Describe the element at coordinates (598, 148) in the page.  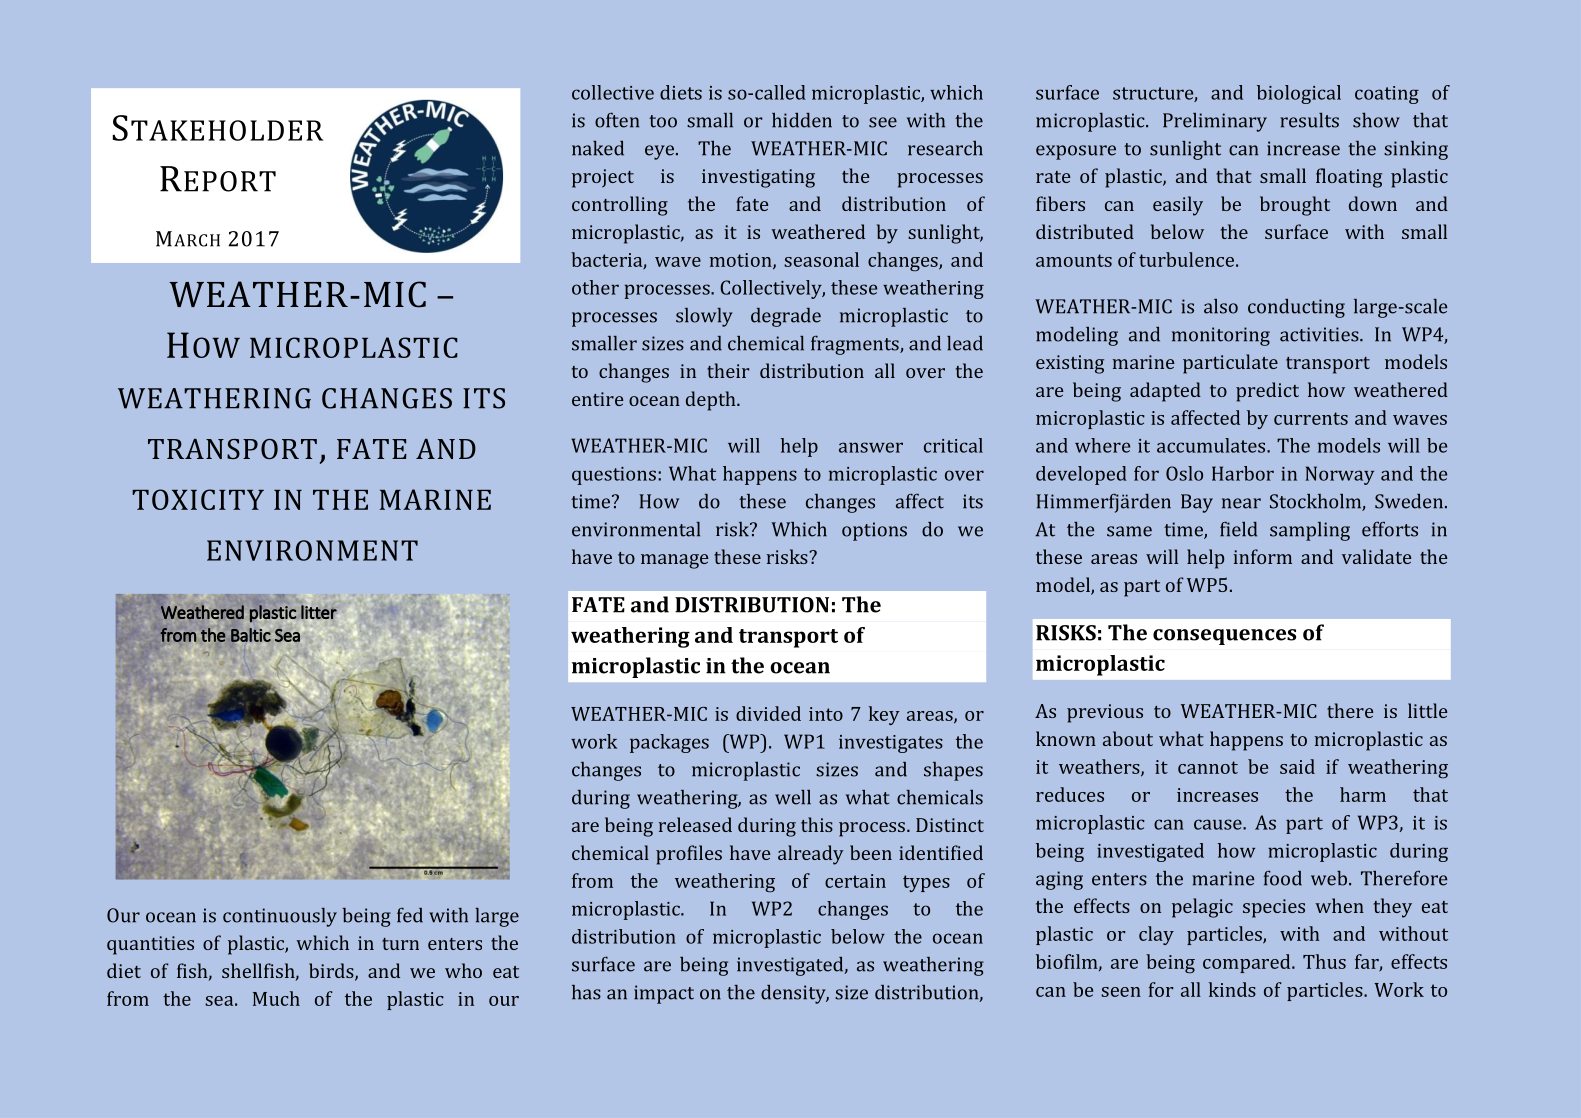
I see `naked` at that location.
